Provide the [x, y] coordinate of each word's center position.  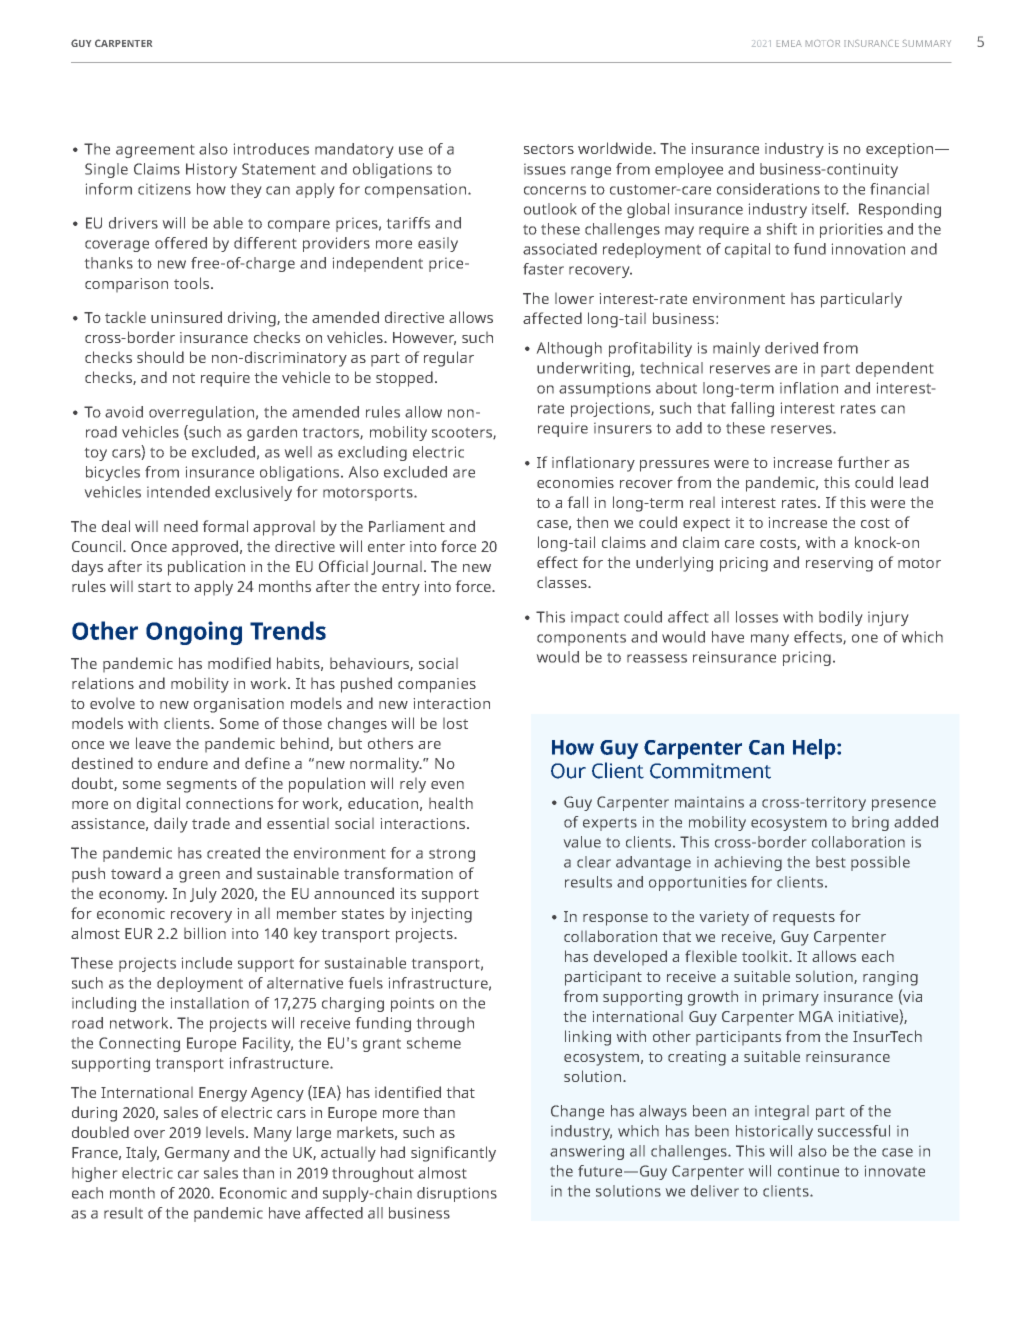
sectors [549, 149]
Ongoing [194, 633]
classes [563, 582]
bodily [840, 618]
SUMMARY [927, 43]
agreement [155, 151]
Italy [142, 1154]
